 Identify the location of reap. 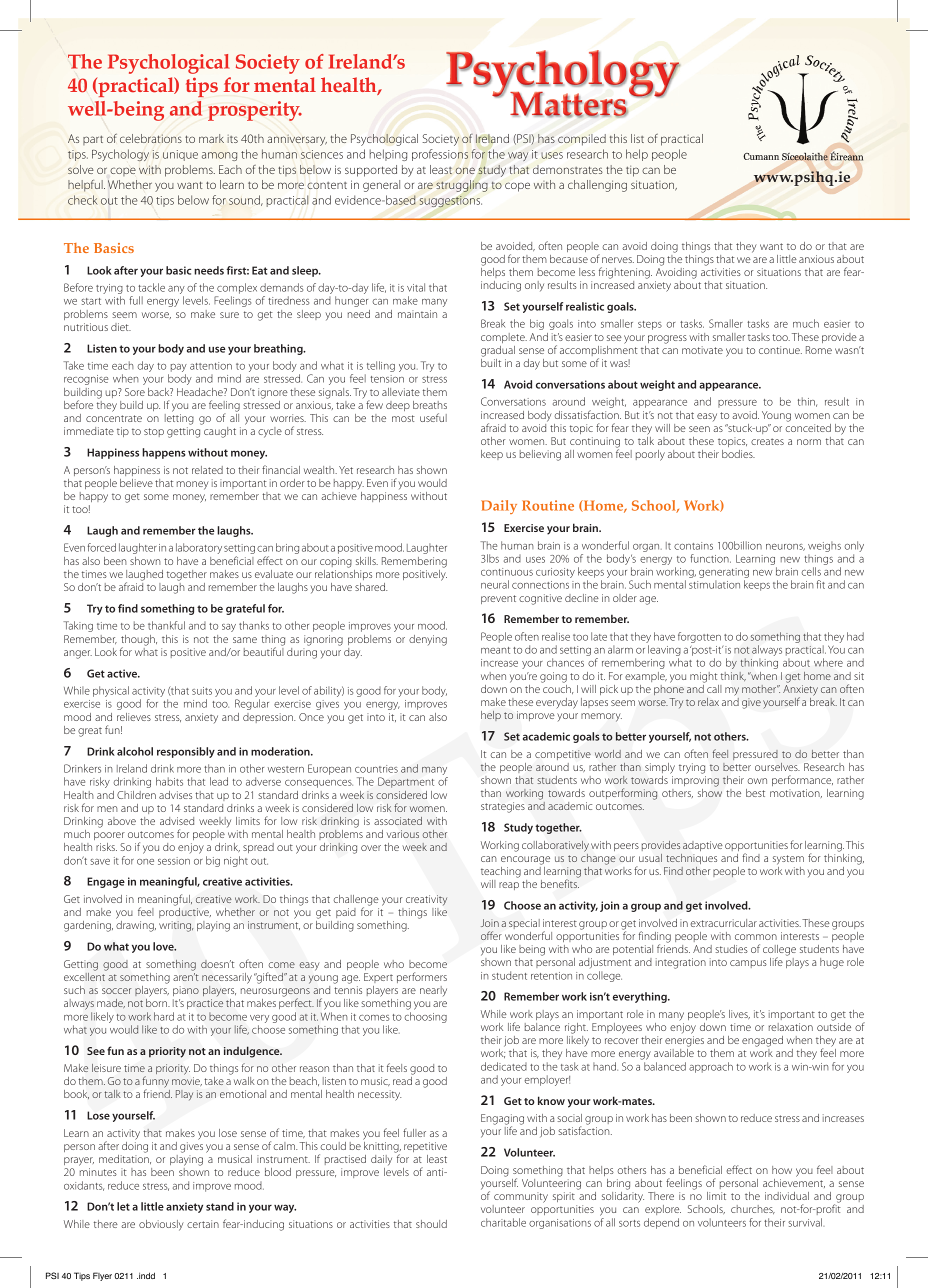
(509, 886).
